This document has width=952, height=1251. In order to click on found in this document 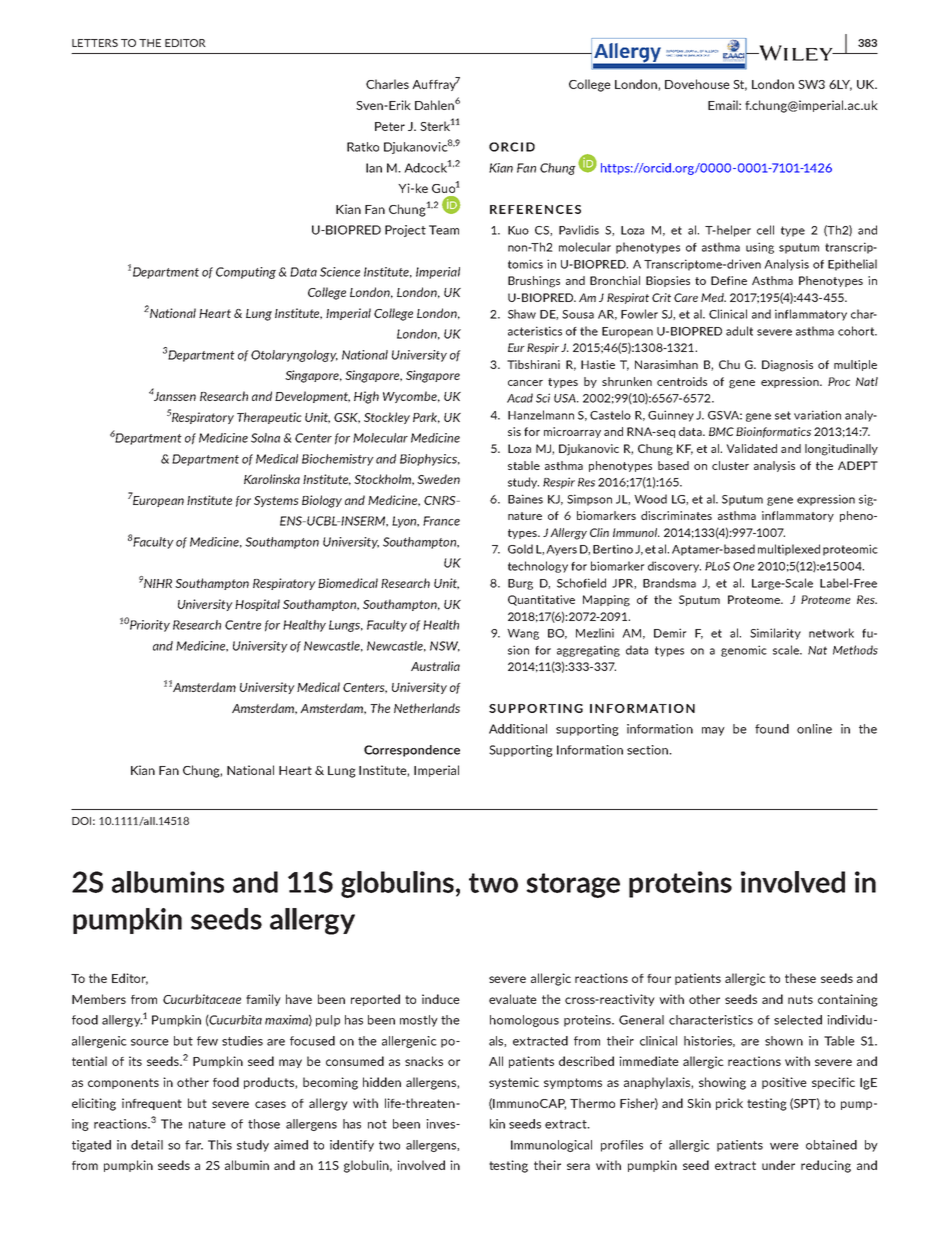, I will do `click(772, 729)`.
